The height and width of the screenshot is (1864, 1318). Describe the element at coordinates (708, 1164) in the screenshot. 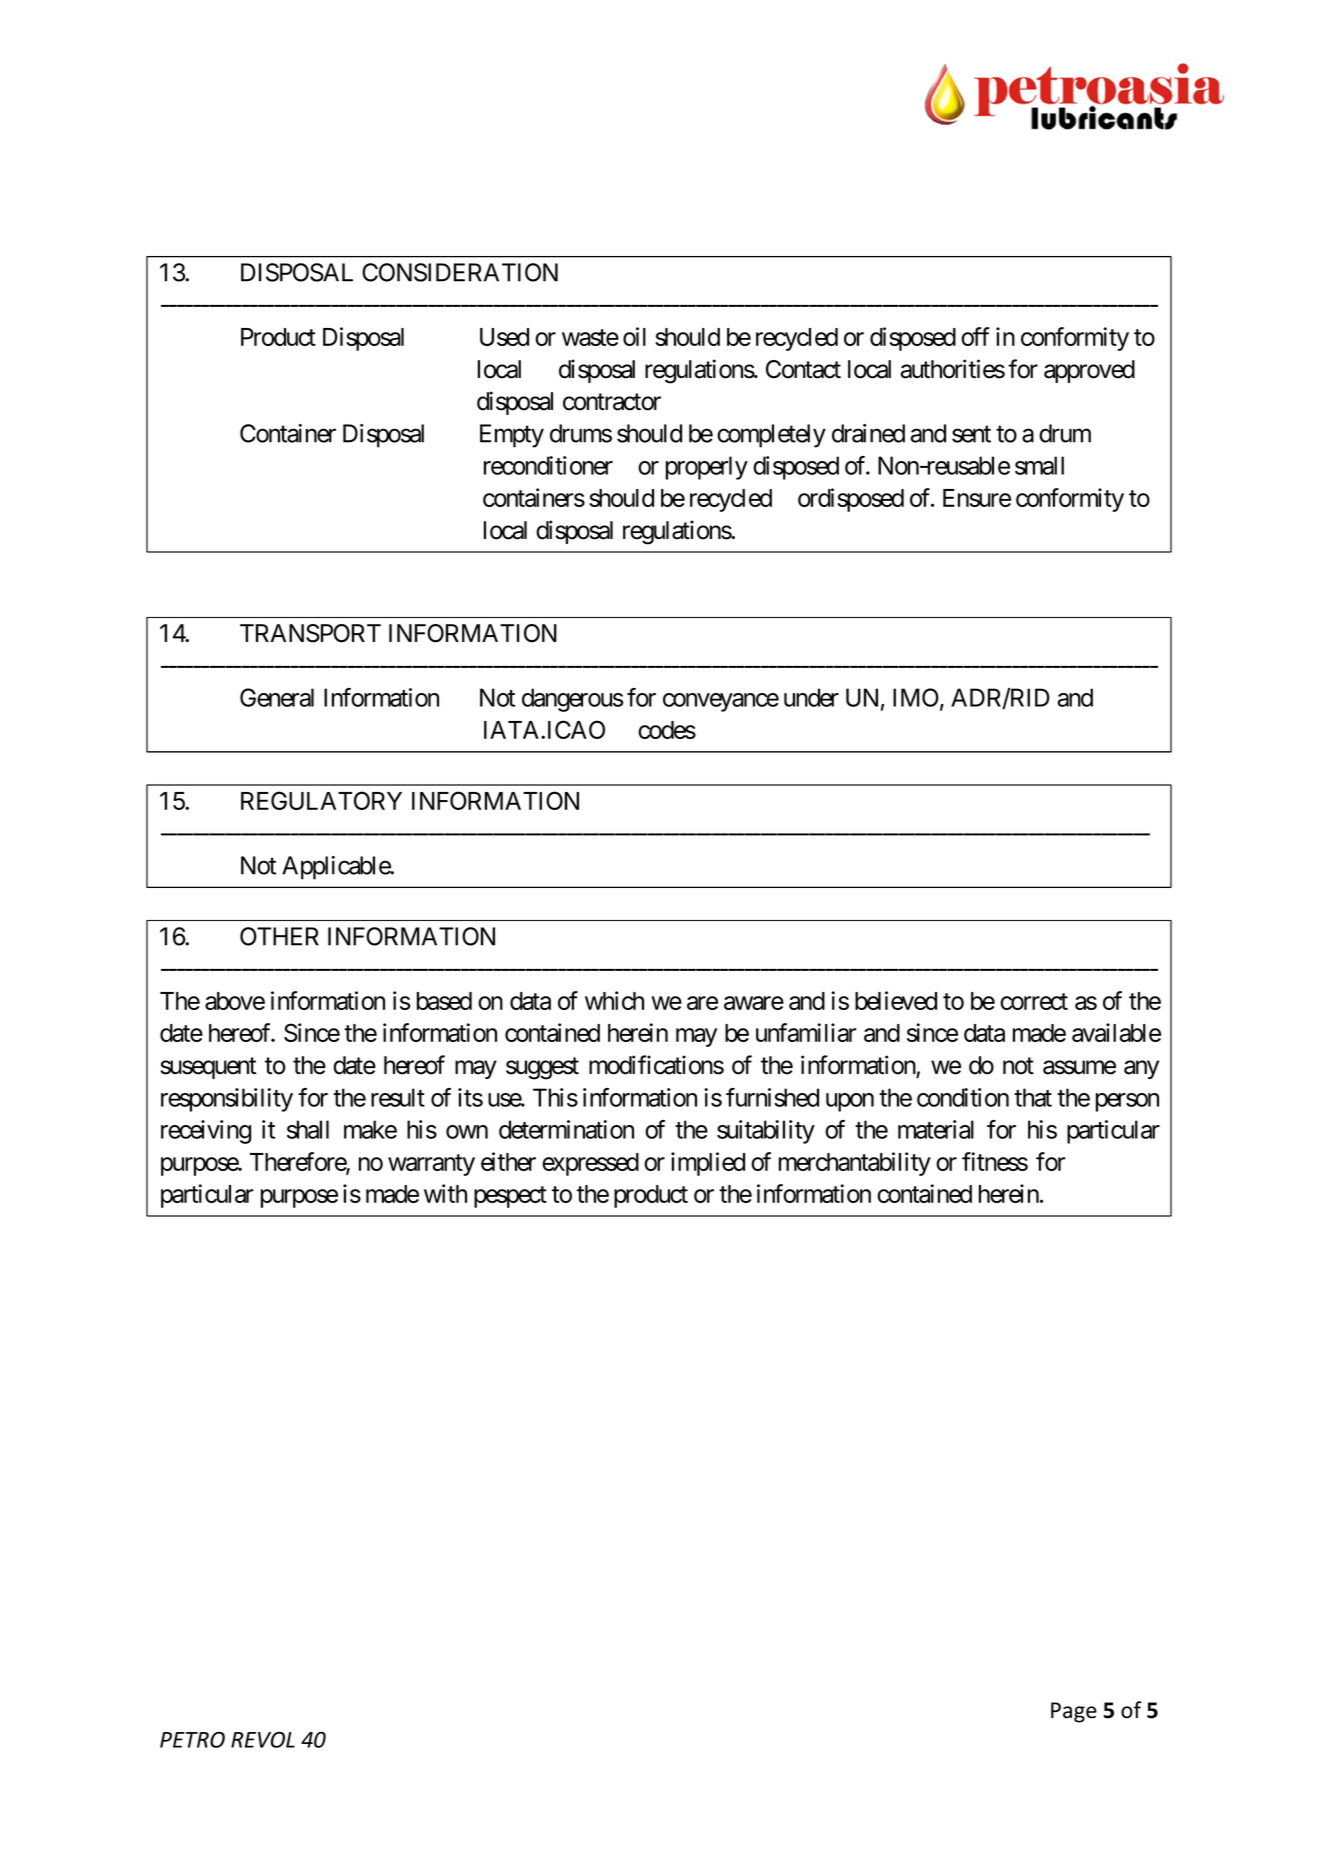

I see `implied` at that location.
